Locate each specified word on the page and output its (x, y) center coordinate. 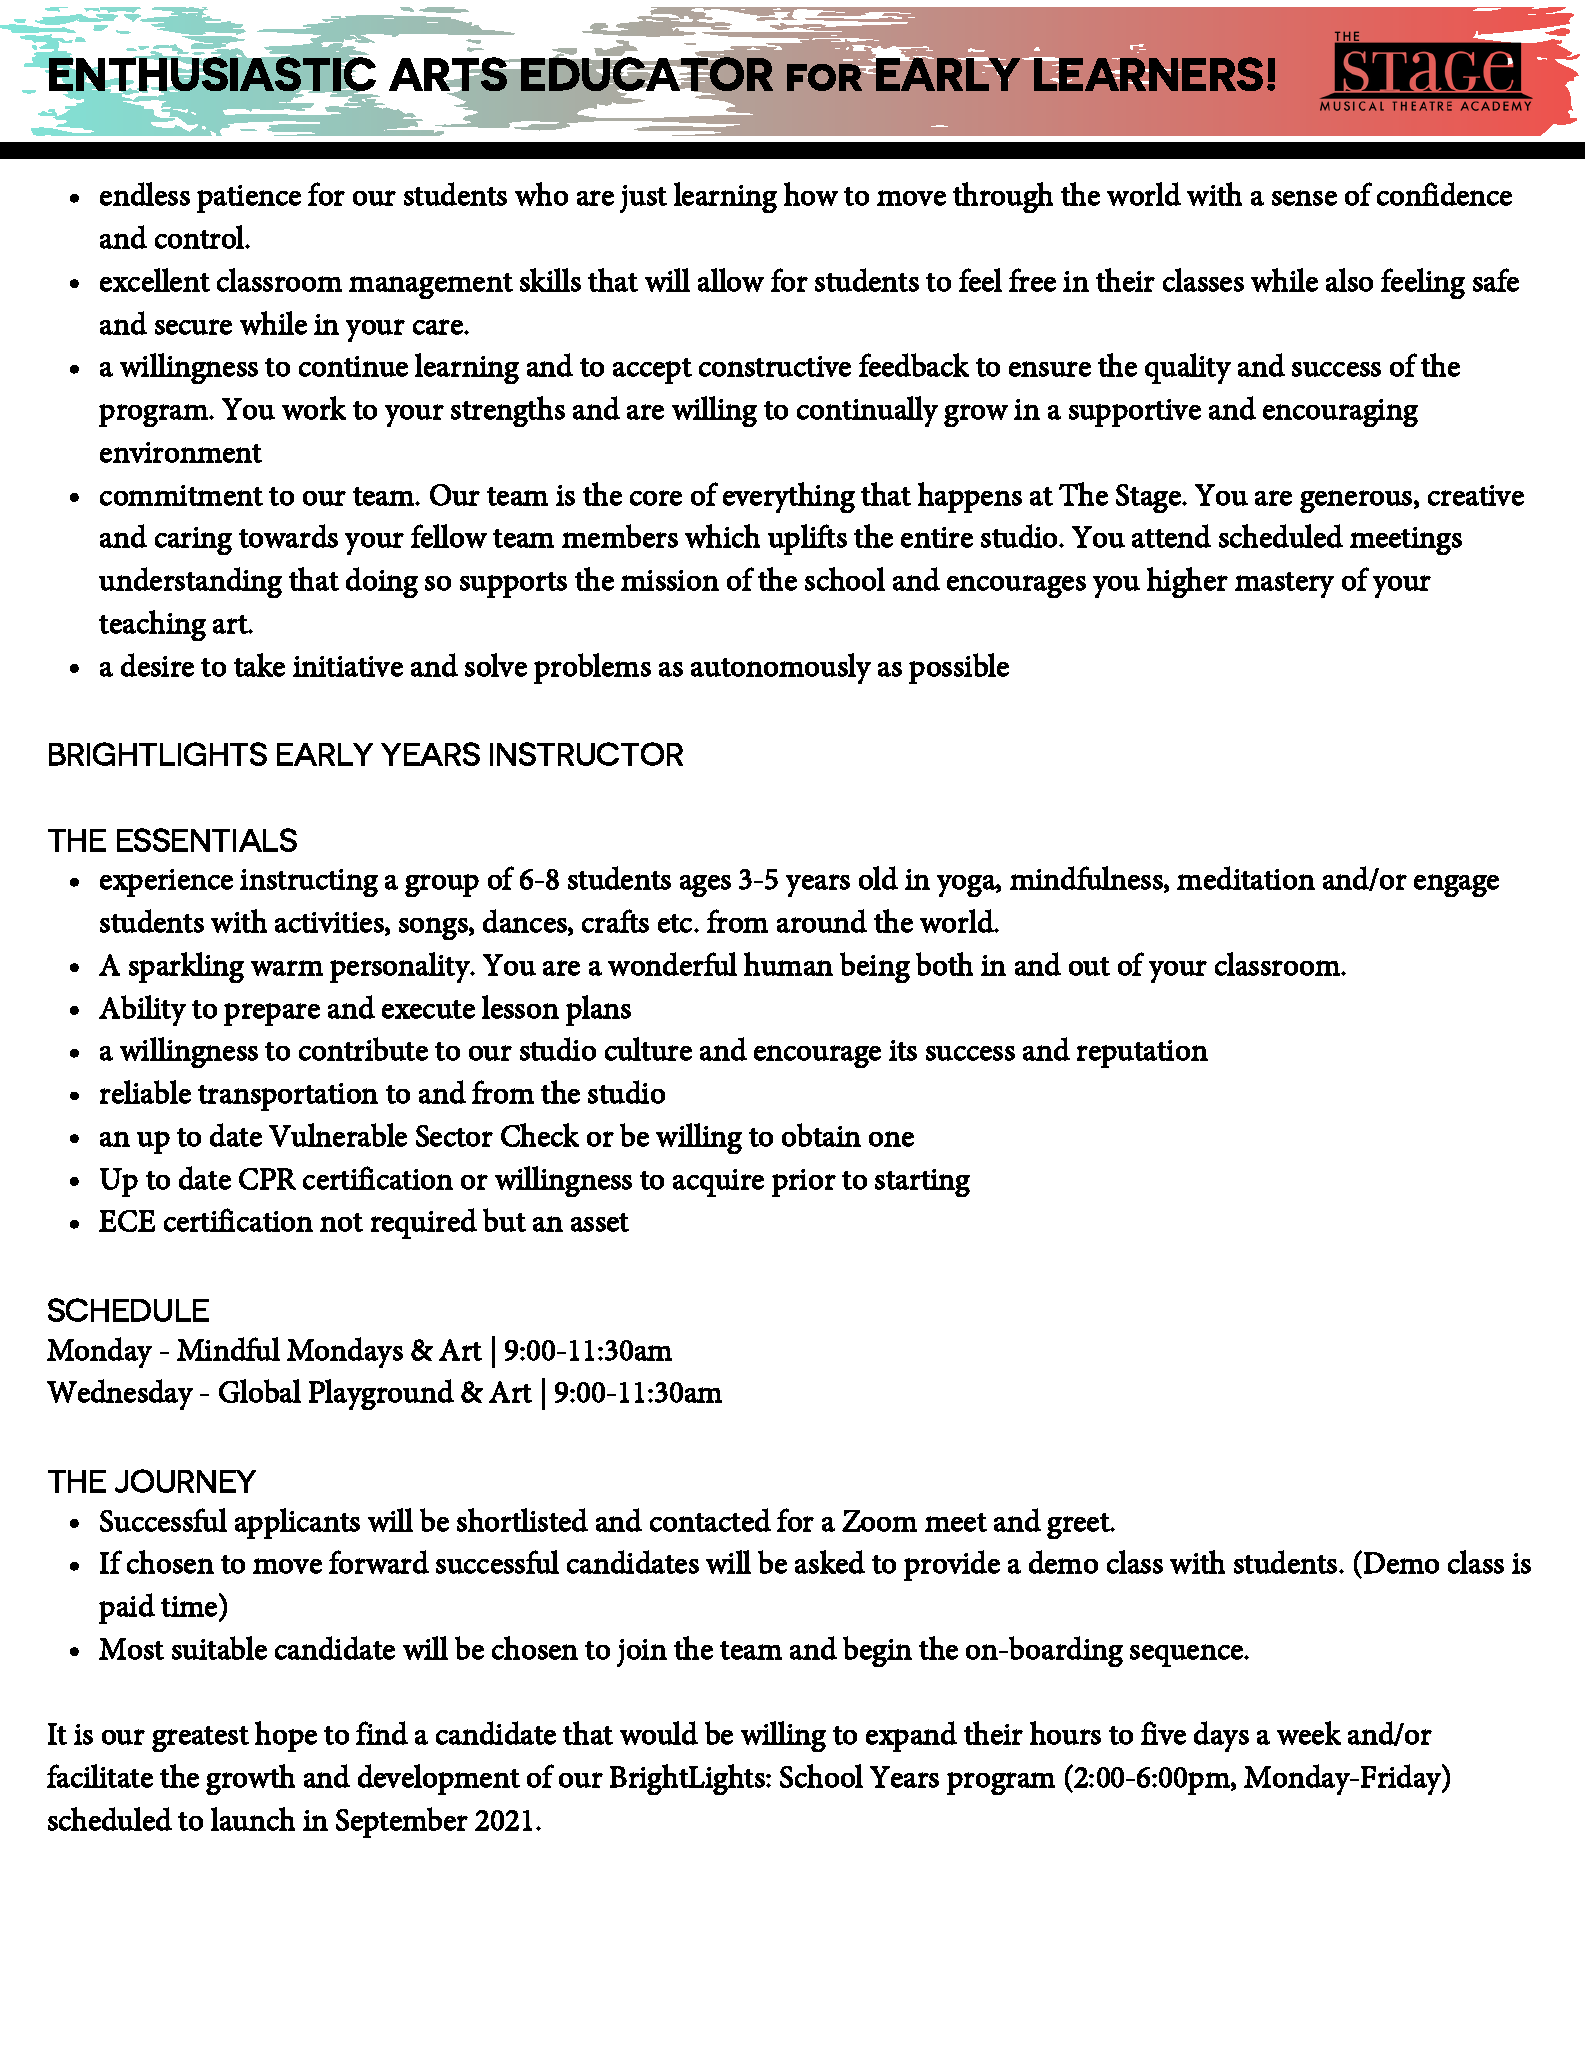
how (811, 194)
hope (286, 1736)
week (1309, 1733)
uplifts (807, 539)
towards (288, 536)
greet (1079, 1526)
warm (287, 968)
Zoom (879, 1521)
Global (260, 1391)
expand (911, 1736)
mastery (1284, 585)
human (788, 964)
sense (1304, 198)
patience (249, 199)
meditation (1246, 878)
